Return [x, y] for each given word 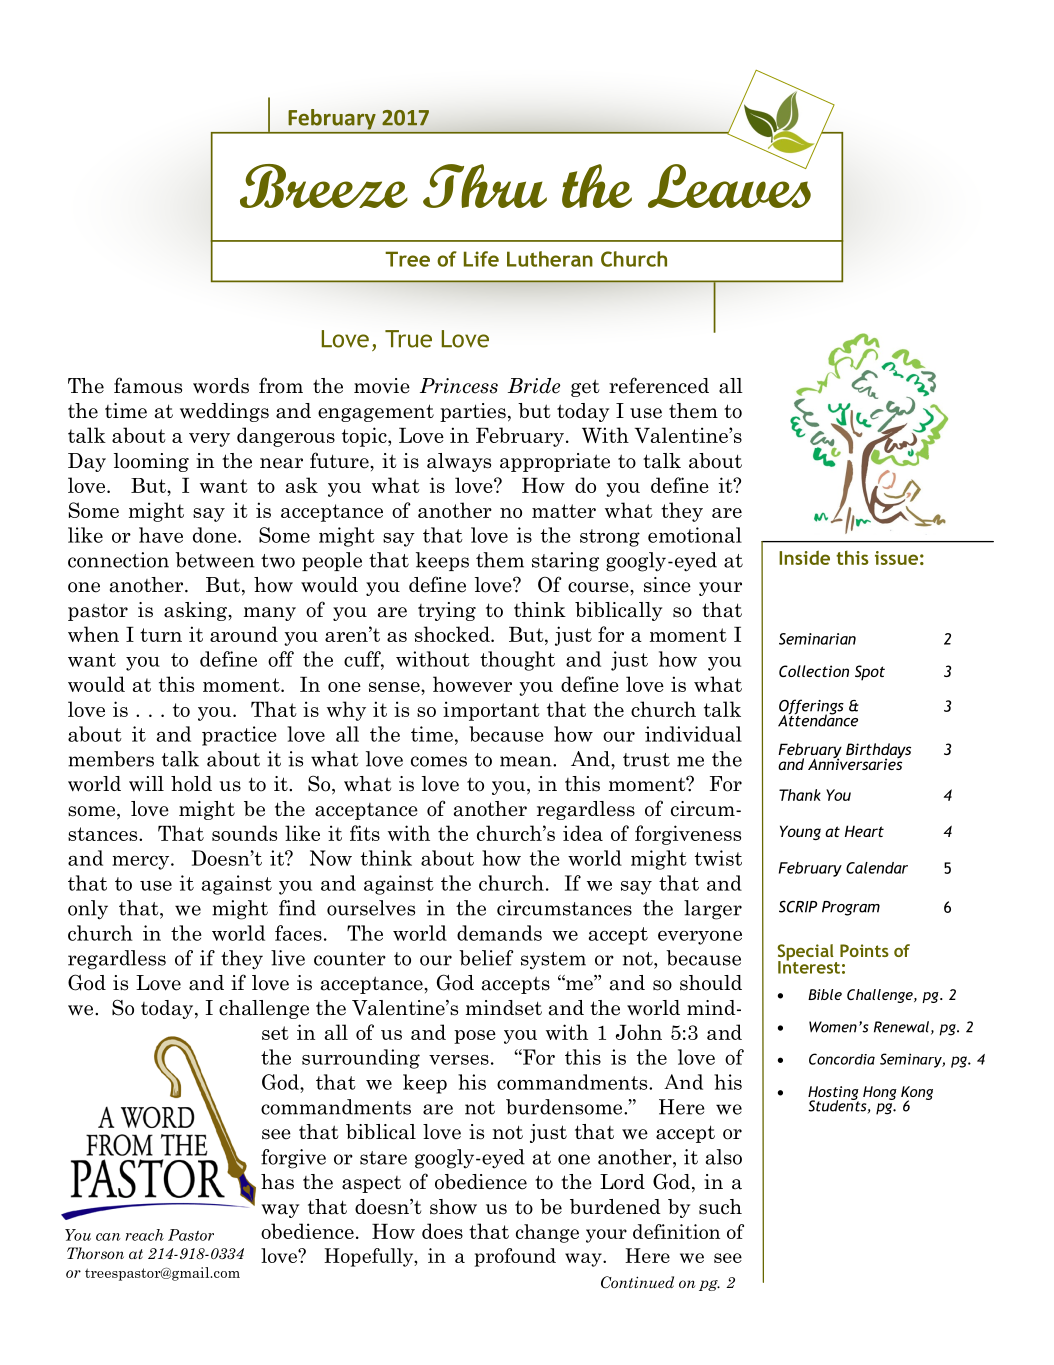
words [221, 386]
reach [144, 1235]
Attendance [818, 719]
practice [239, 736]
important [491, 711]
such [720, 1207]
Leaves [729, 185]
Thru [485, 186]
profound [515, 1257]
